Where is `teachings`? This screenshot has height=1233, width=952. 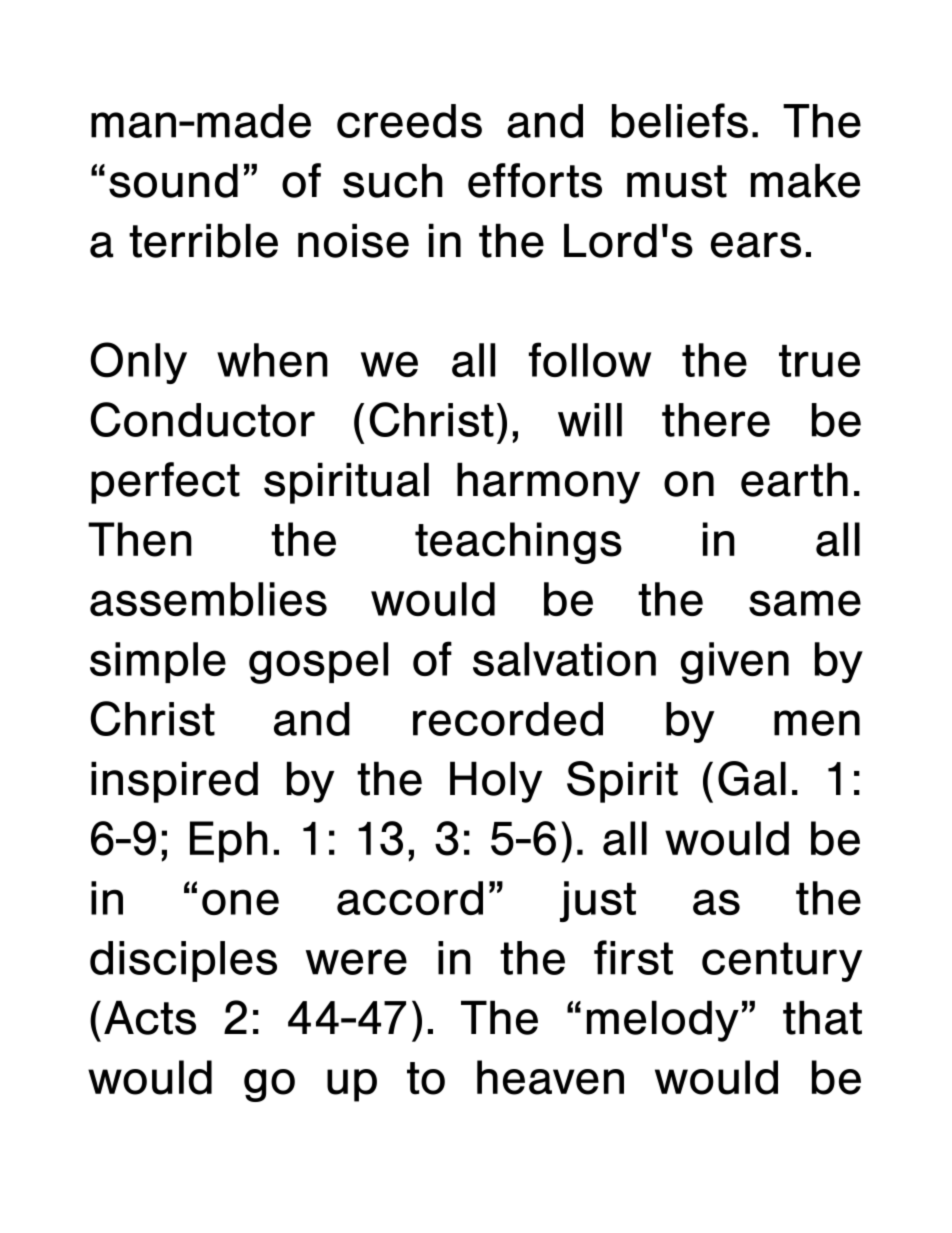
teachings is located at coordinates (518, 543).
